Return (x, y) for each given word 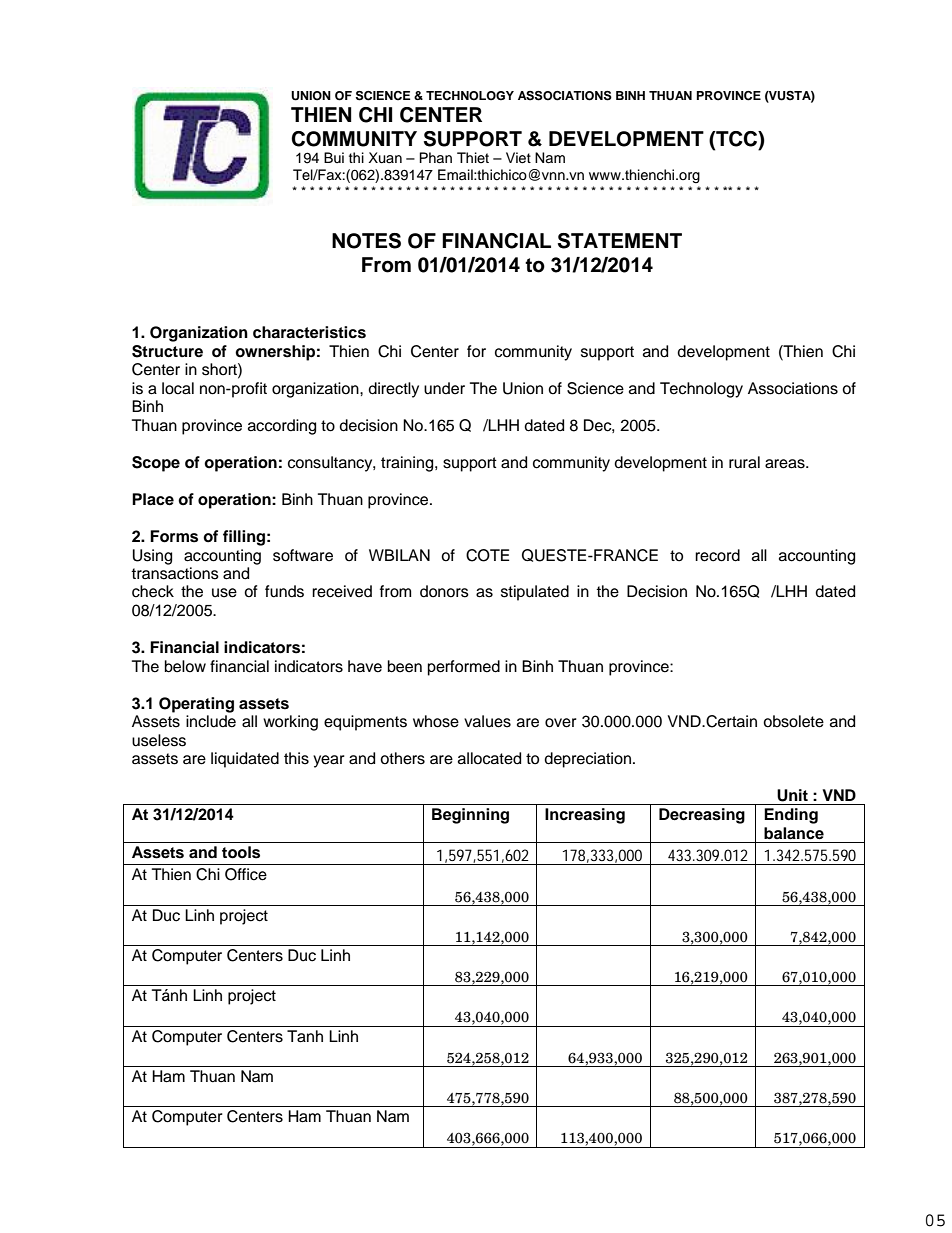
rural (744, 462)
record (717, 555)
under (444, 388)
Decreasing (702, 816)
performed (464, 668)
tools (241, 852)
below (185, 666)
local (178, 388)
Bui (334, 157)
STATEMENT (620, 241)
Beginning (470, 816)
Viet (518, 158)
